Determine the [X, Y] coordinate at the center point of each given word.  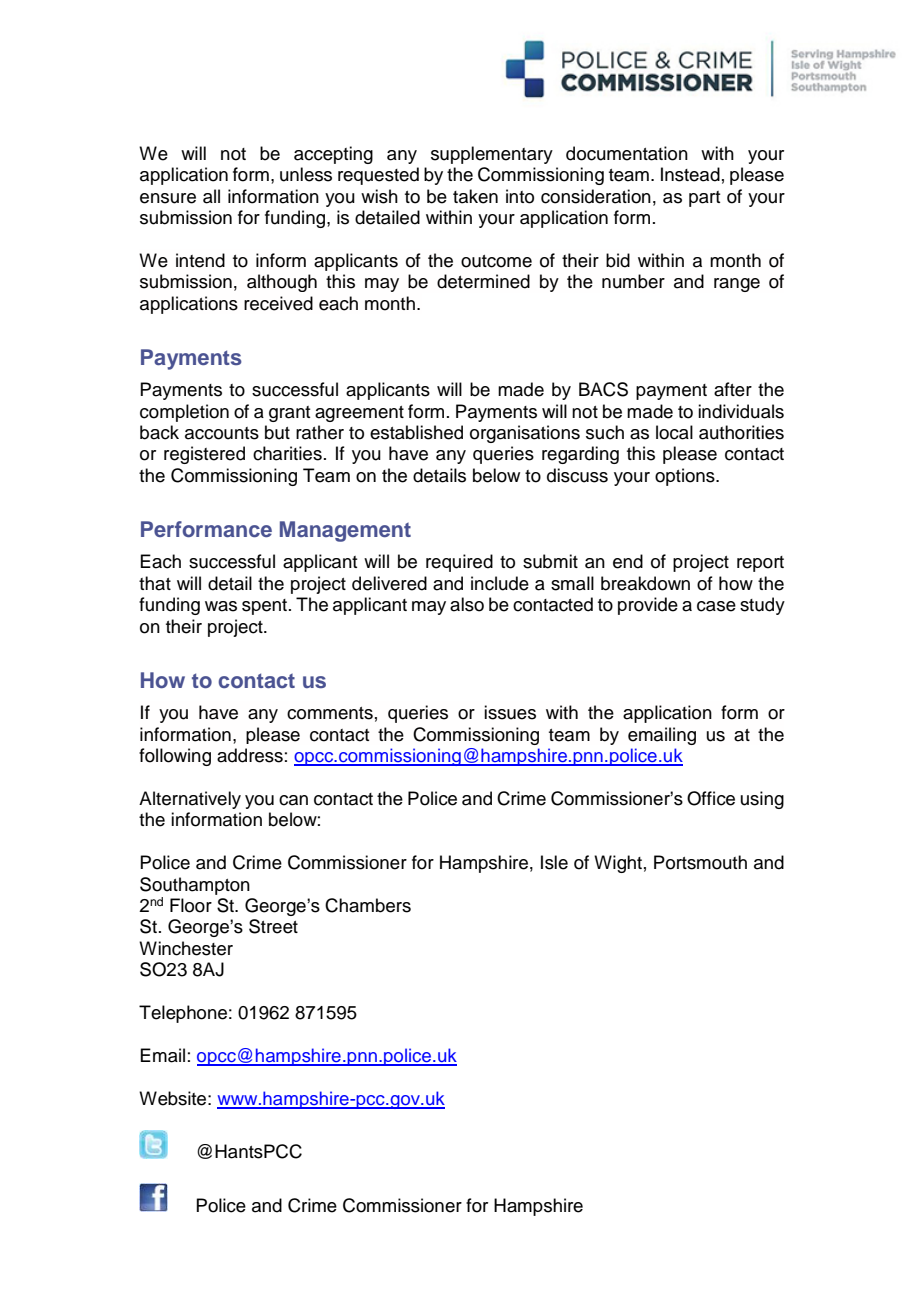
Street [273, 926]
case [716, 606]
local [674, 432]
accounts [222, 433]
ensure [168, 198]
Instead [690, 174]
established [416, 432]
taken [475, 196]
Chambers [368, 905]
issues [510, 712]
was [221, 606]
